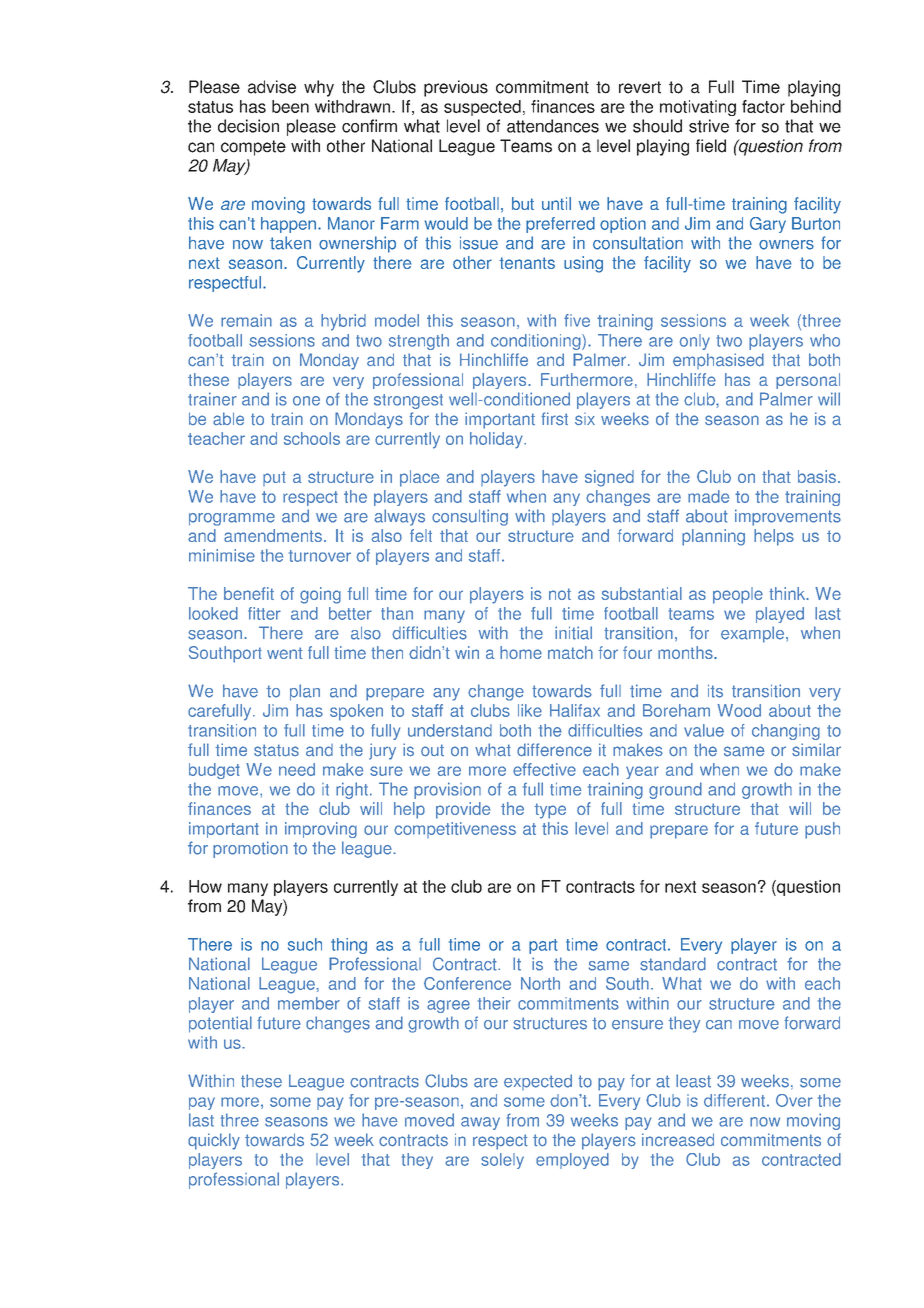 The width and height of the screenshot is (924, 1308). What do you see at coordinates (497, 440) in the screenshot?
I see `holiday` at bounding box center [497, 440].
